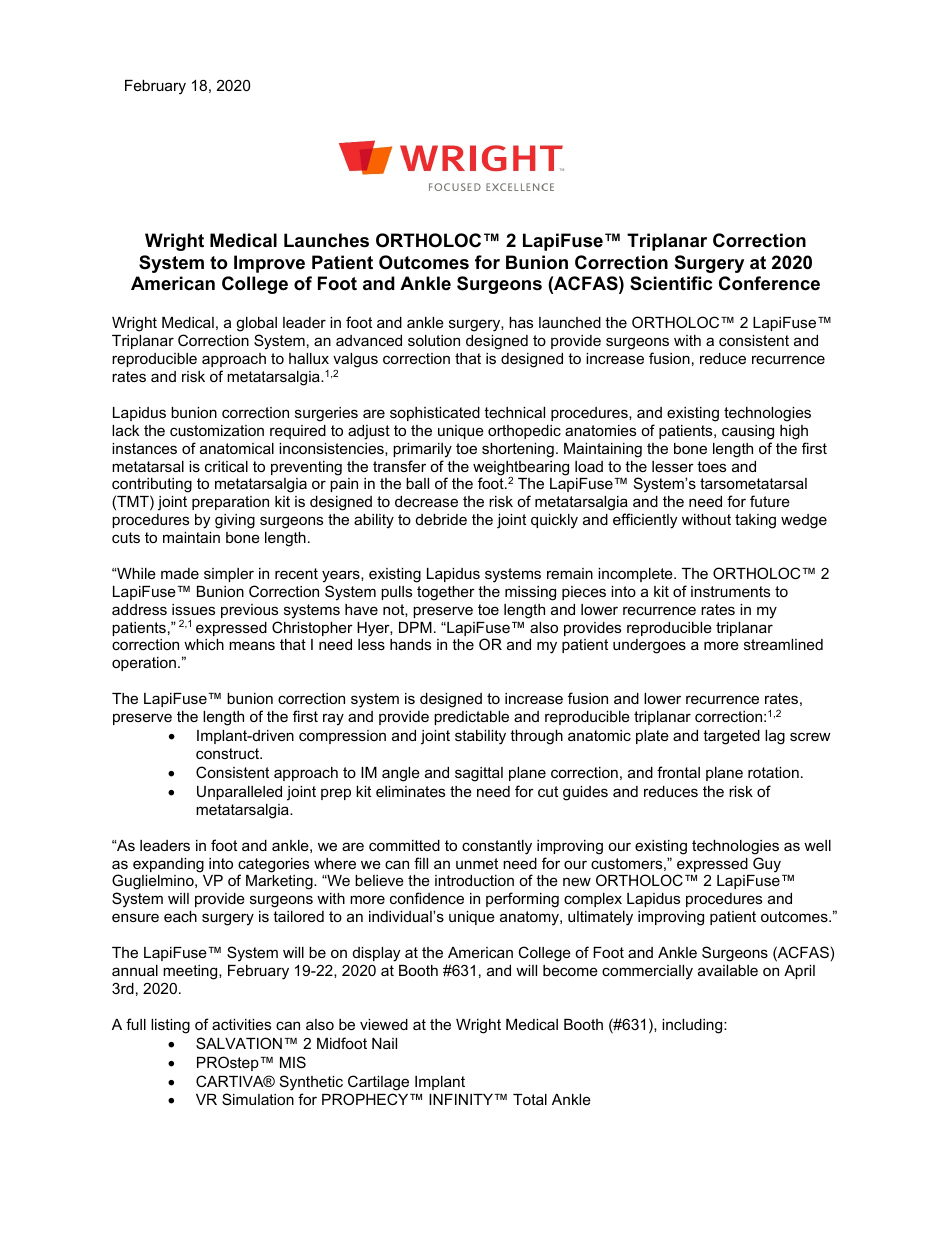 This screenshot has width=952, height=1233. What do you see at coordinates (462, 1099) in the screenshot?
I see `INFINITY` at bounding box center [462, 1099].
